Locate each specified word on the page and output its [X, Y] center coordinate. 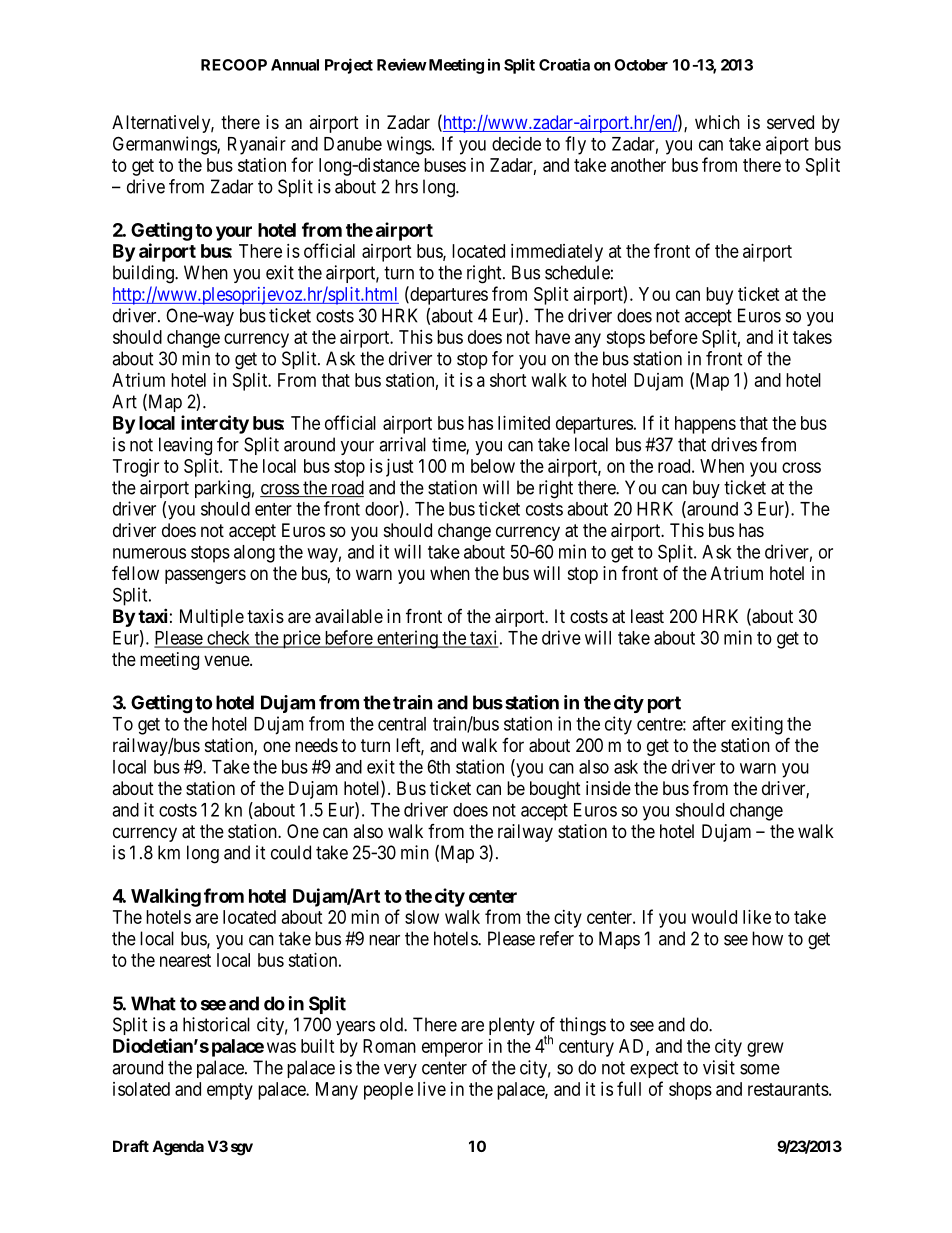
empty [230, 1091]
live [432, 1089]
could [291, 852]
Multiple [212, 618]
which [717, 122]
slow [422, 917]
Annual [295, 65]
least [647, 616]
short [508, 380]
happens [705, 425]
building [144, 274]
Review [402, 64]
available [349, 616]
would [714, 917]
